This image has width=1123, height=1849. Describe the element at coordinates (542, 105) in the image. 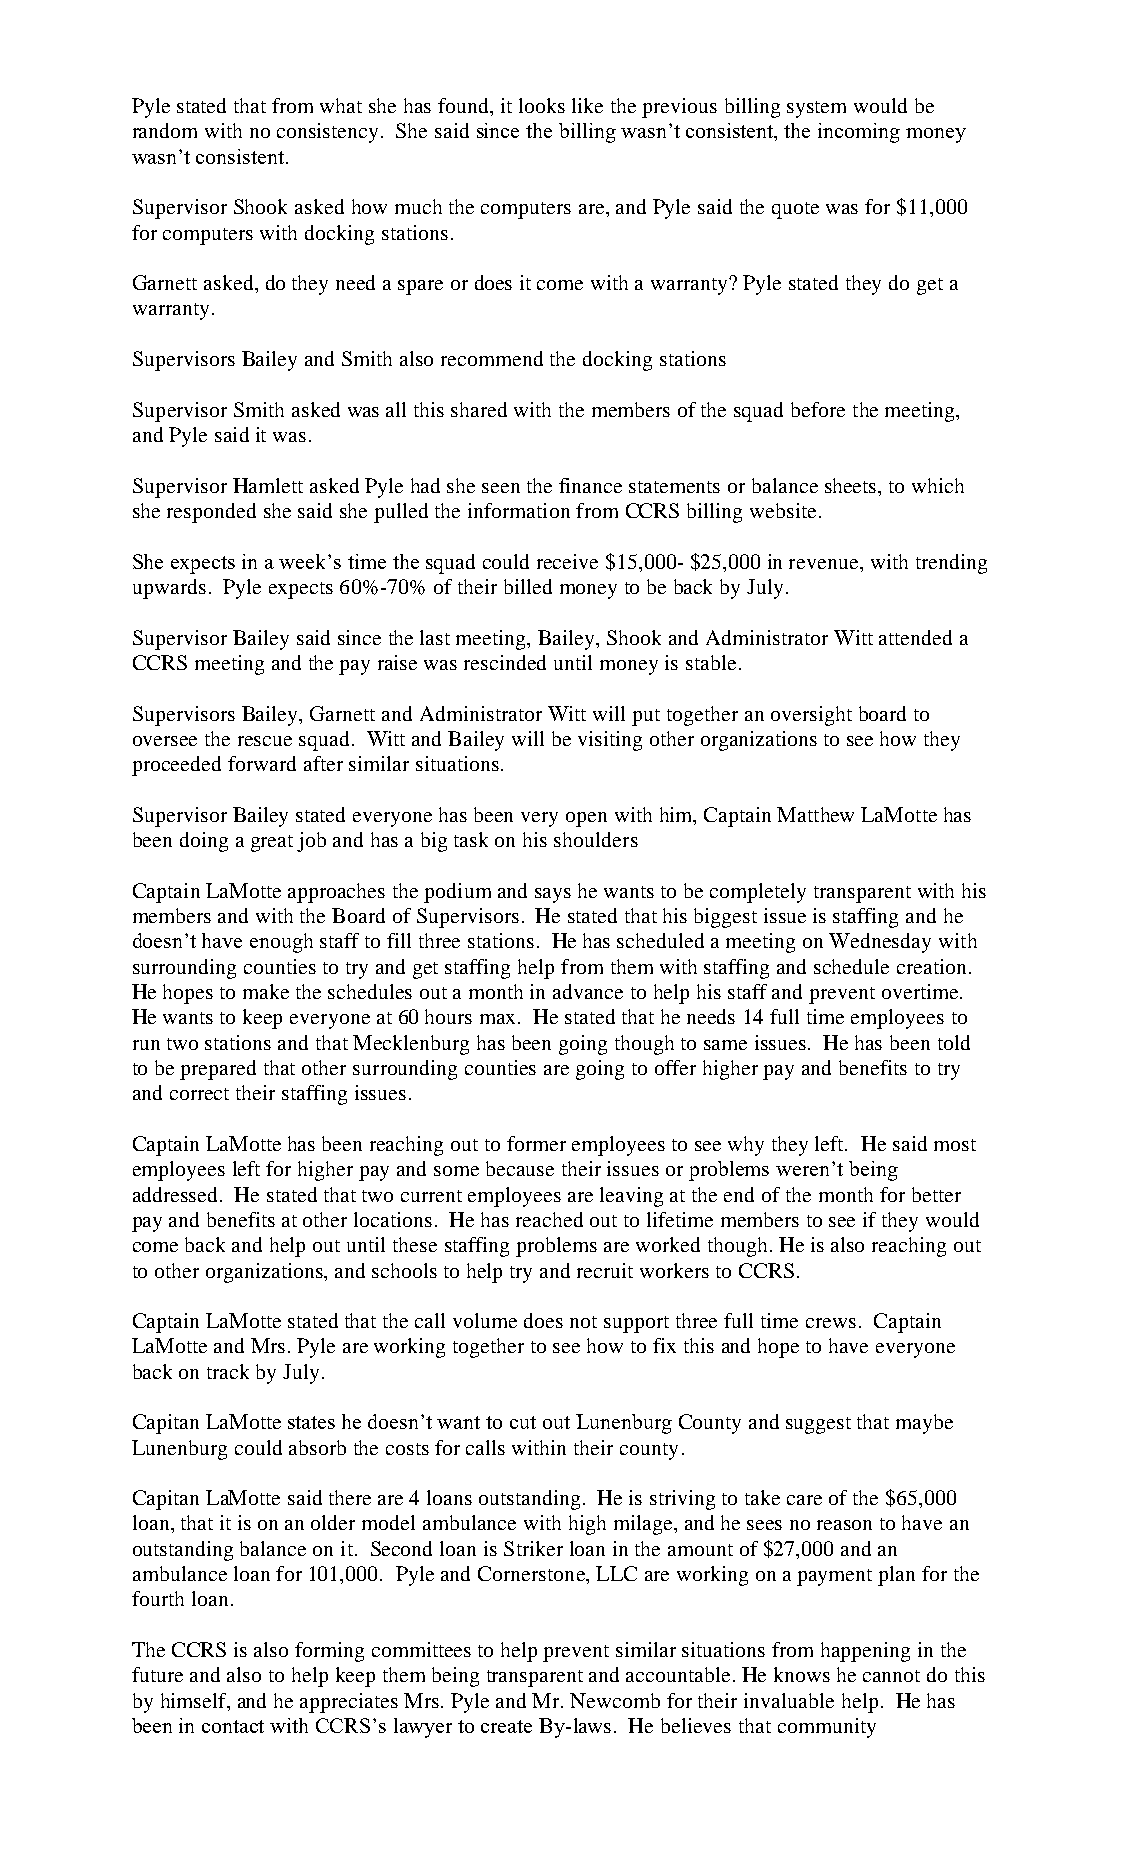

I see `looks` at that location.
